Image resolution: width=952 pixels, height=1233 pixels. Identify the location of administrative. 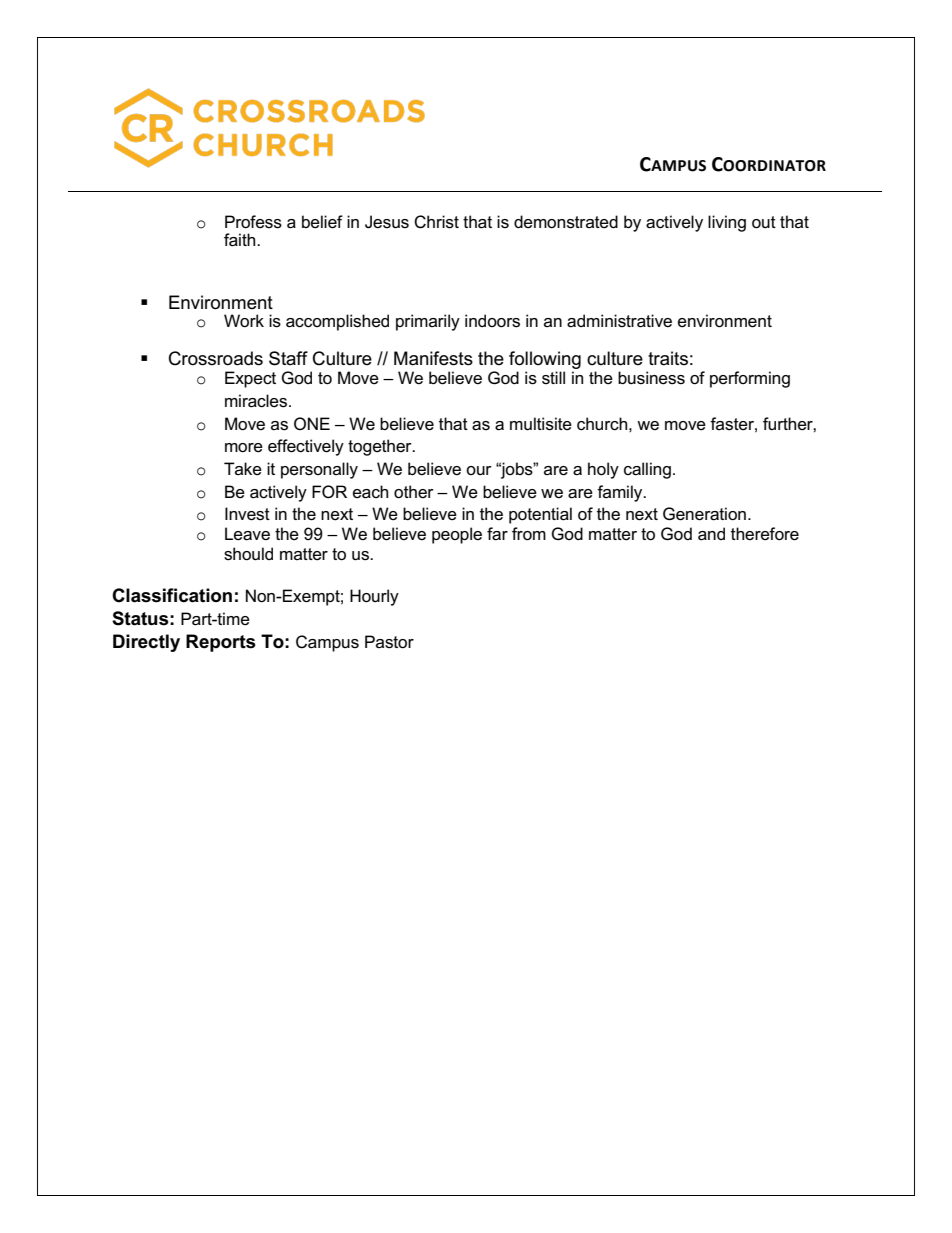
(619, 321).
